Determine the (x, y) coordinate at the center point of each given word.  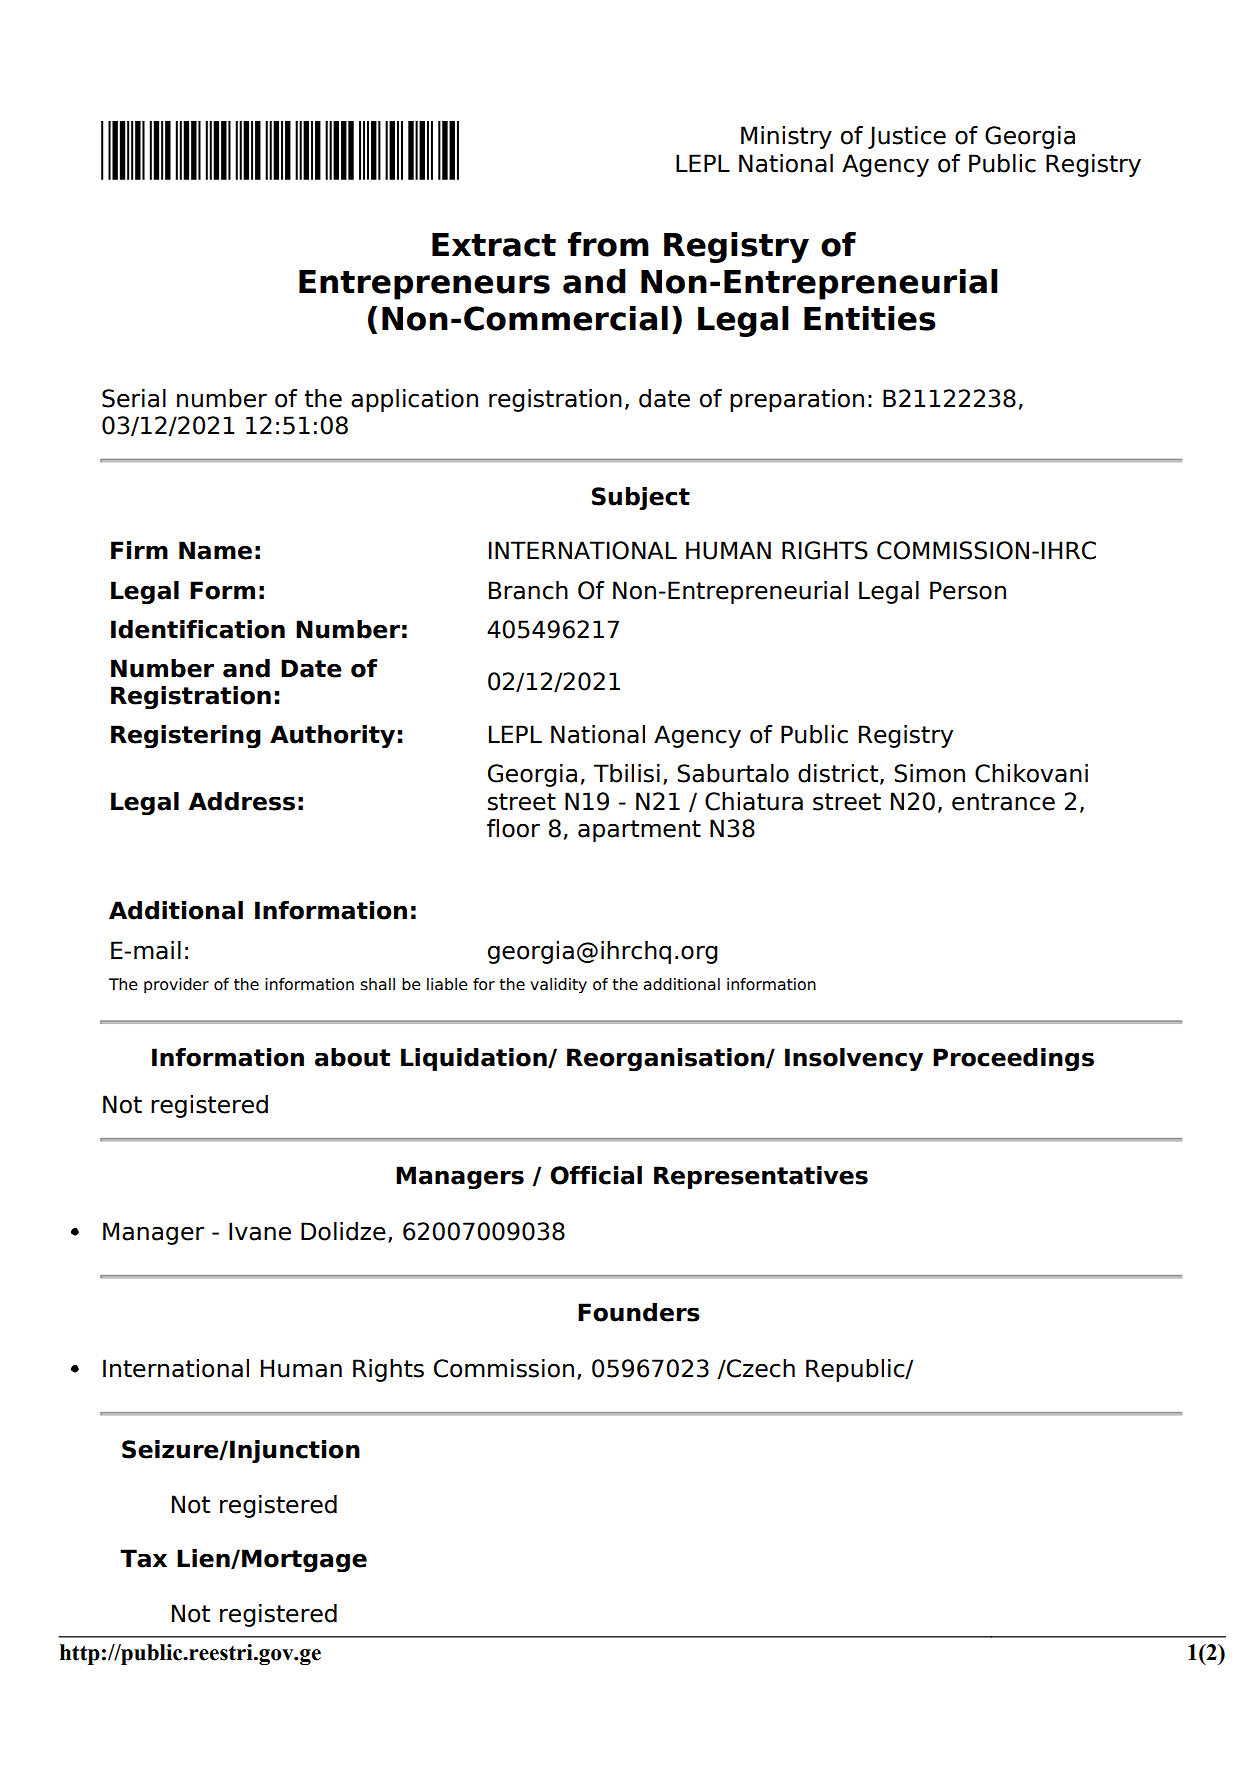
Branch (528, 590)
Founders (639, 1312)
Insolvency (854, 1059)
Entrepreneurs (424, 285)
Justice (907, 137)
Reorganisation (667, 1059)
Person (968, 590)
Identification (198, 629)
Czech (760, 1368)
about (352, 1057)
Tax (143, 1558)
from (608, 244)
